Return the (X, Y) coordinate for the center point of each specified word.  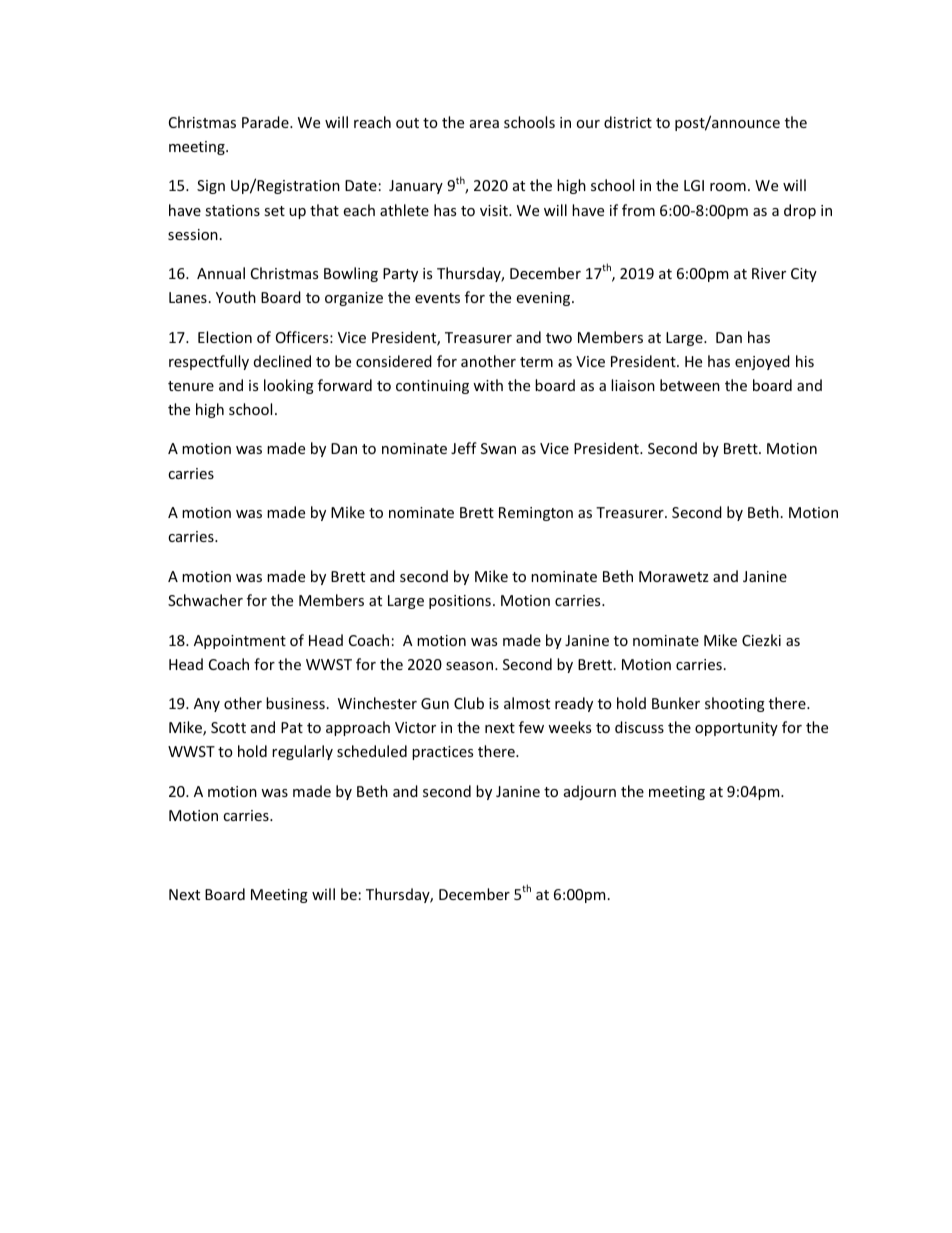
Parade (266, 122)
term (536, 362)
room (728, 187)
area (484, 124)
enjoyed (762, 362)
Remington (536, 514)
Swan (498, 448)
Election (225, 337)
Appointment (240, 642)
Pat (292, 727)
